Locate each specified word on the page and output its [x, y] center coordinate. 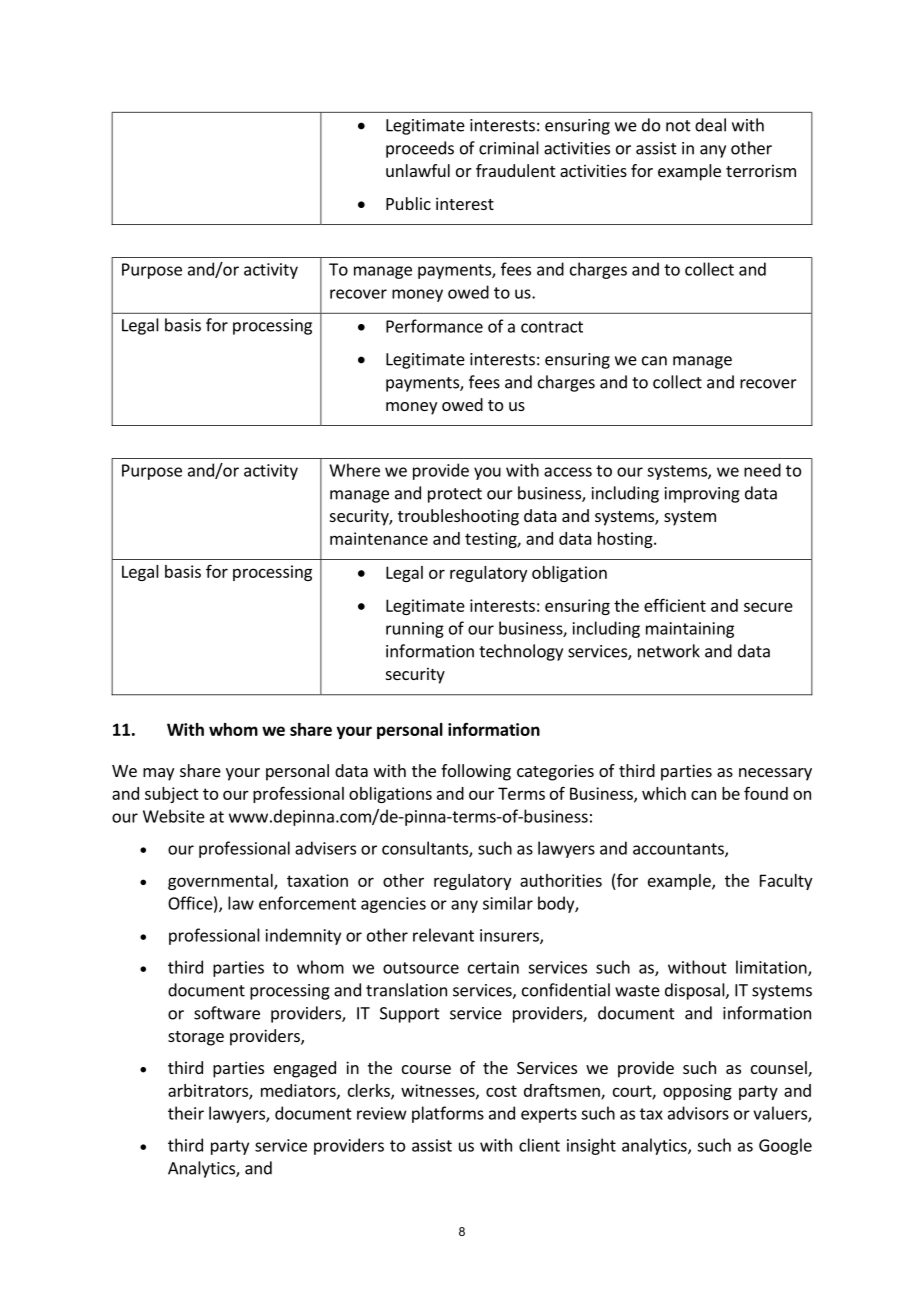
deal [710, 125]
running [415, 630]
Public [408, 203]
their [186, 1113]
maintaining [690, 630]
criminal [509, 148]
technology [521, 652]
